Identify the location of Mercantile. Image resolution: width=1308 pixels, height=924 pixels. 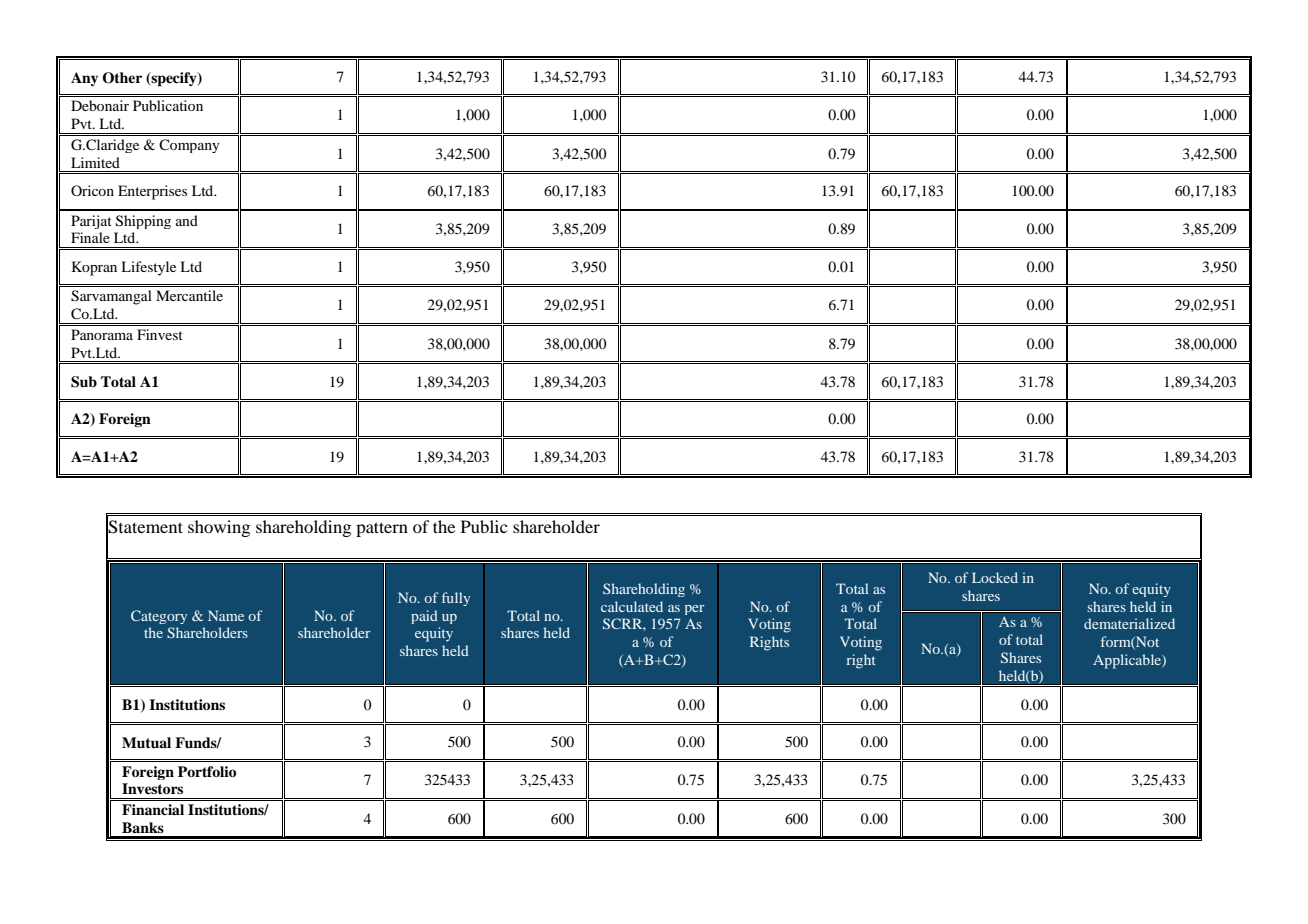
(189, 295).
